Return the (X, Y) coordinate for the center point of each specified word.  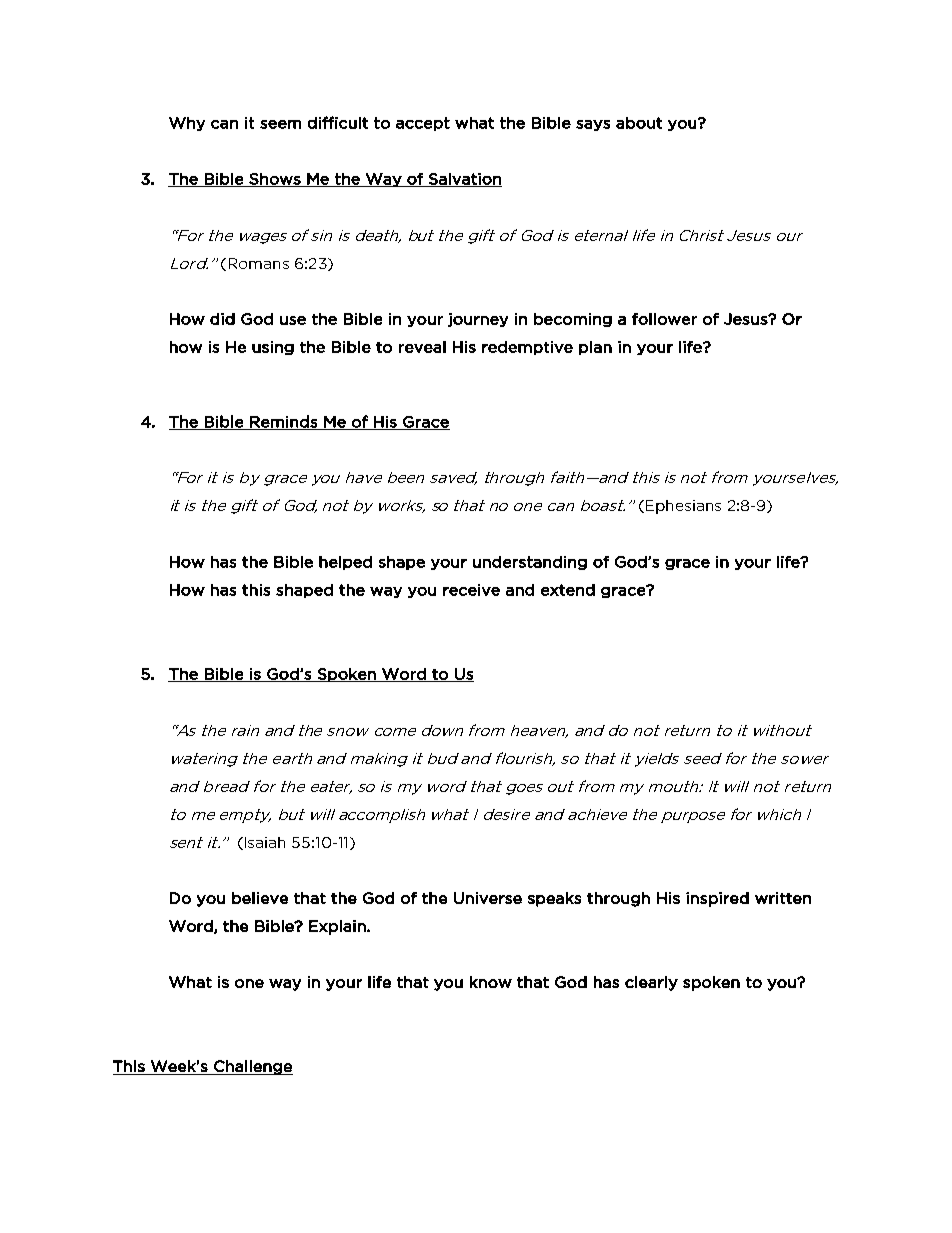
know (491, 982)
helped (345, 563)
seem (280, 124)
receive (471, 590)
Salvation (464, 180)
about (639, 123)
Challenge (252, 1067)
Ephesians (682, 507)
